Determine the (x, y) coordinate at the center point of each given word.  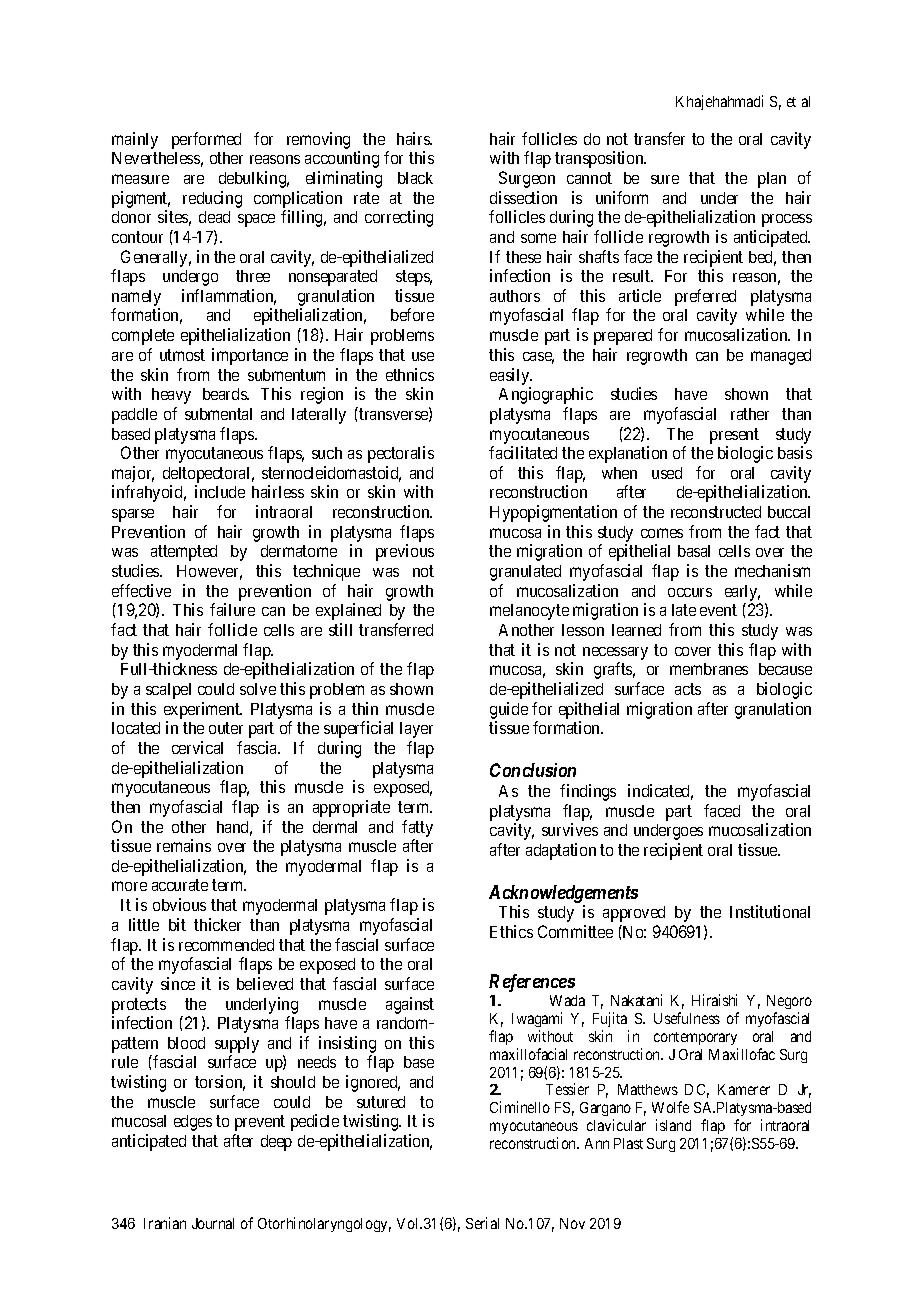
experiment (203, 710)
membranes (709, 669)
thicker (217, 924)
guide (509, 710)
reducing (212, 199)
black (415, 178)
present (734, 436)
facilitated (523, 452)
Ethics (511, 931)
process (787, 220)
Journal (213, 1223)
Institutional (770, 911)
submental (218, 414)
